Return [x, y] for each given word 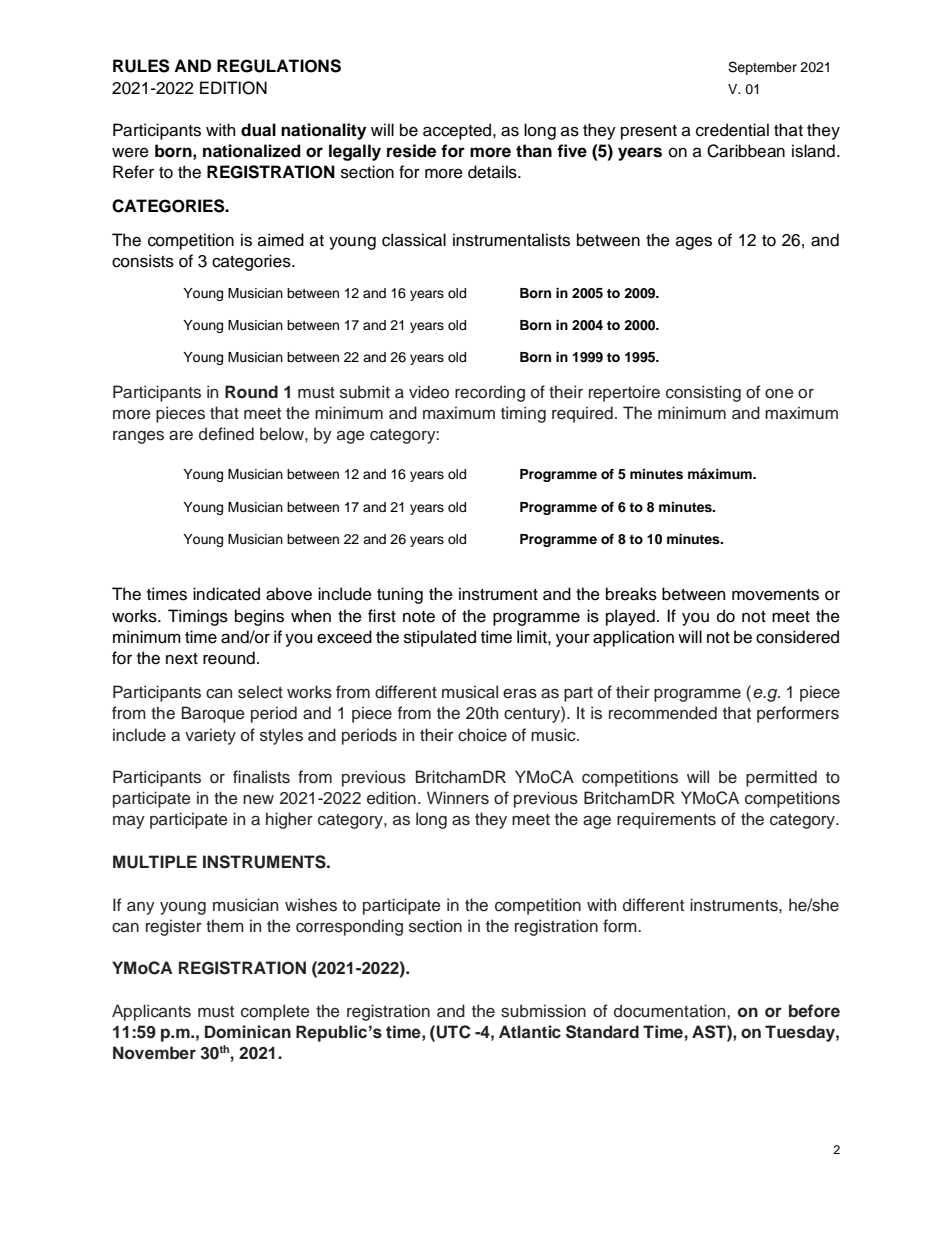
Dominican [248, 1032]
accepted [458, 131]
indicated [226, 594]
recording [490, 393]
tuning [400, 595]
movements [775, 595]
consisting [703, 393]
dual [258, 130]
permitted [781, 778]
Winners [458, 798]
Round [251, 392]
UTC [453, 1032]
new [258, 800]
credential [732, 130]
